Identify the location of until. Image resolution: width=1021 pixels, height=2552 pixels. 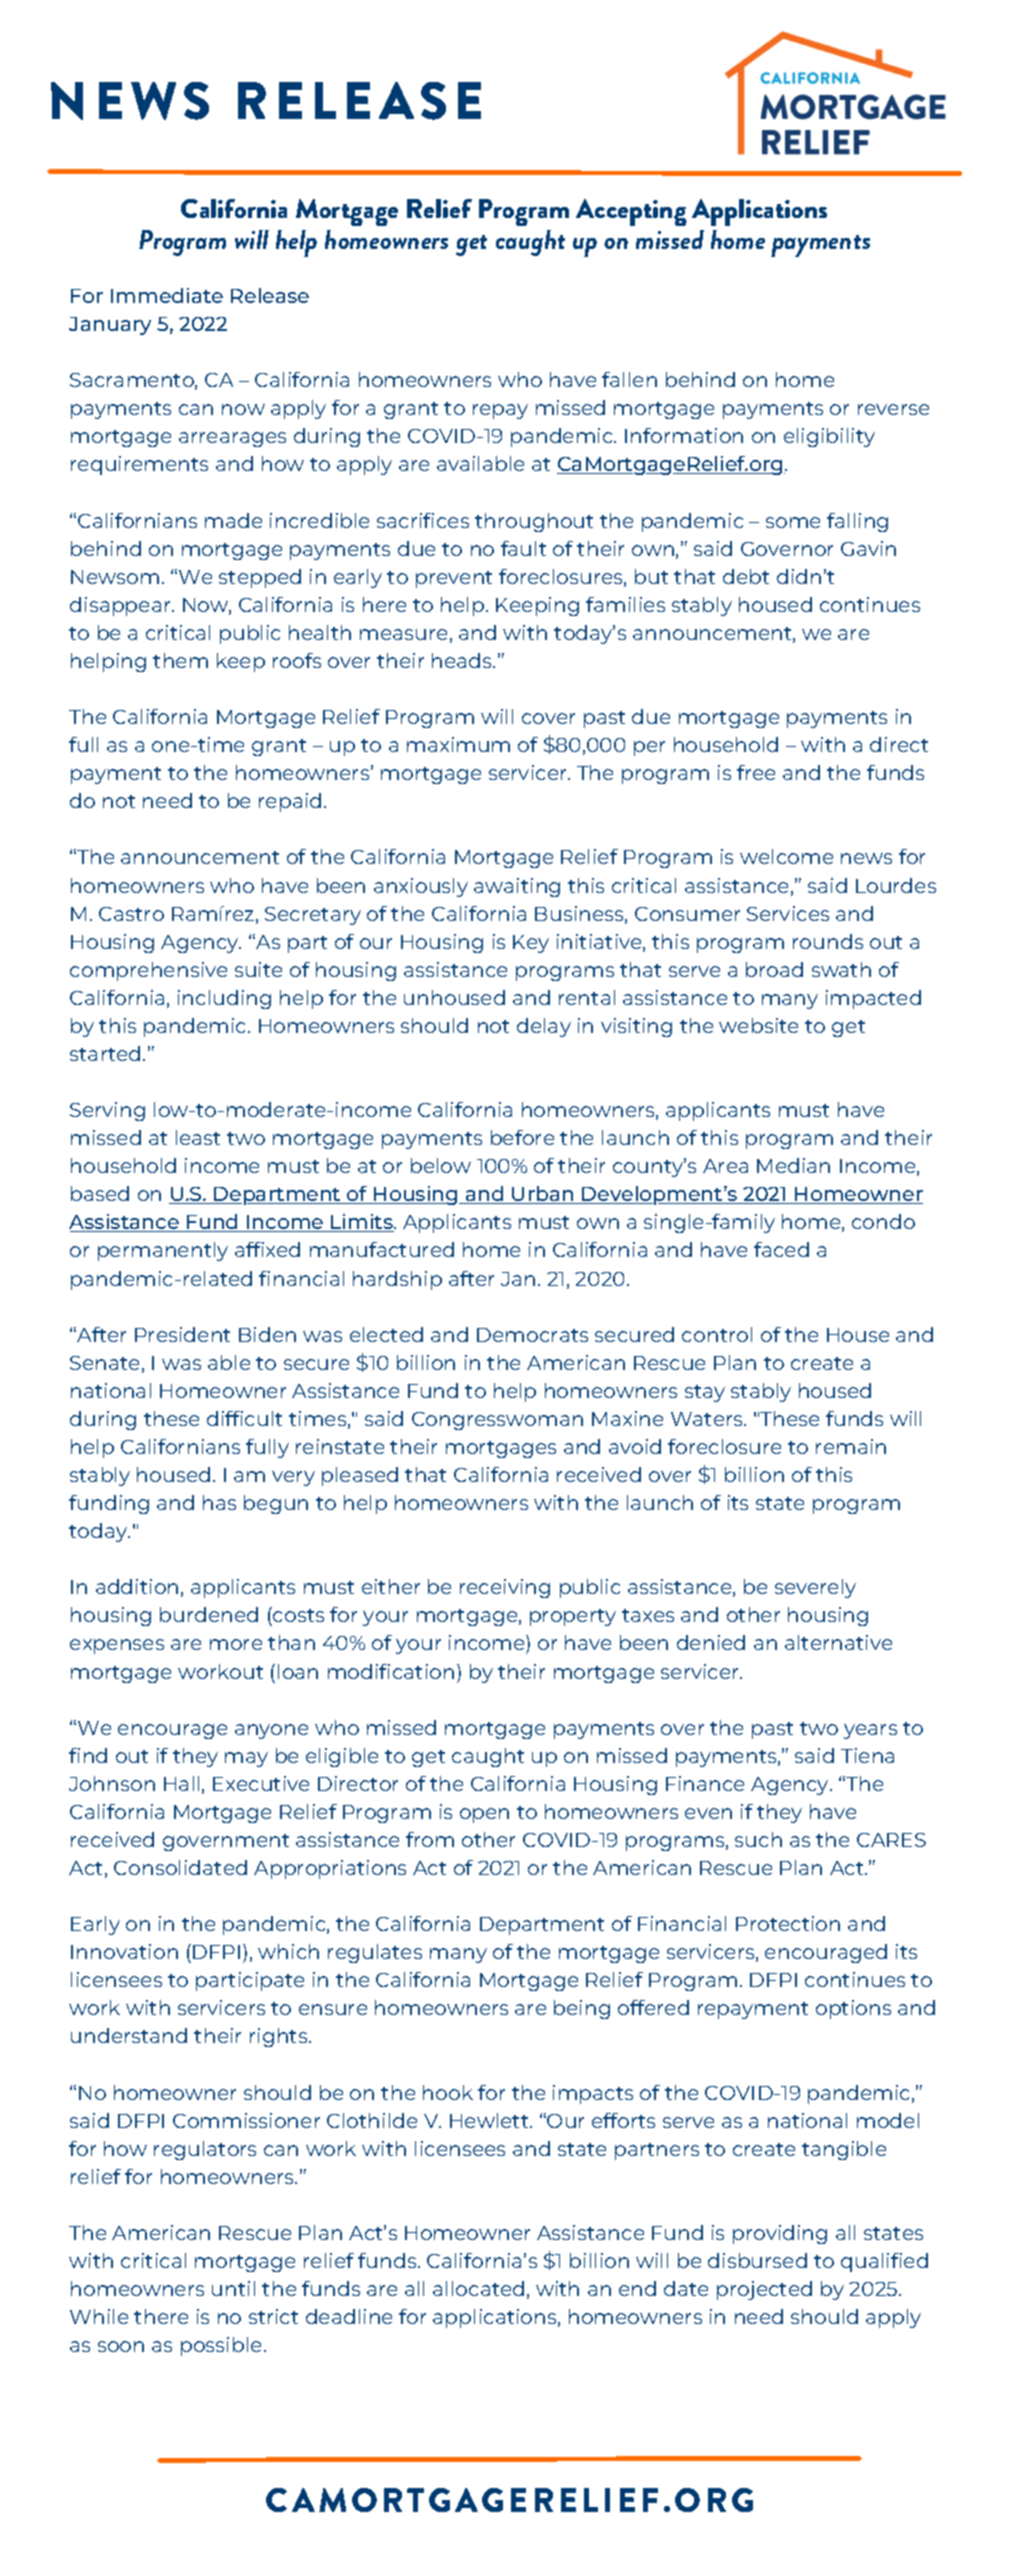
(233, 2288).
